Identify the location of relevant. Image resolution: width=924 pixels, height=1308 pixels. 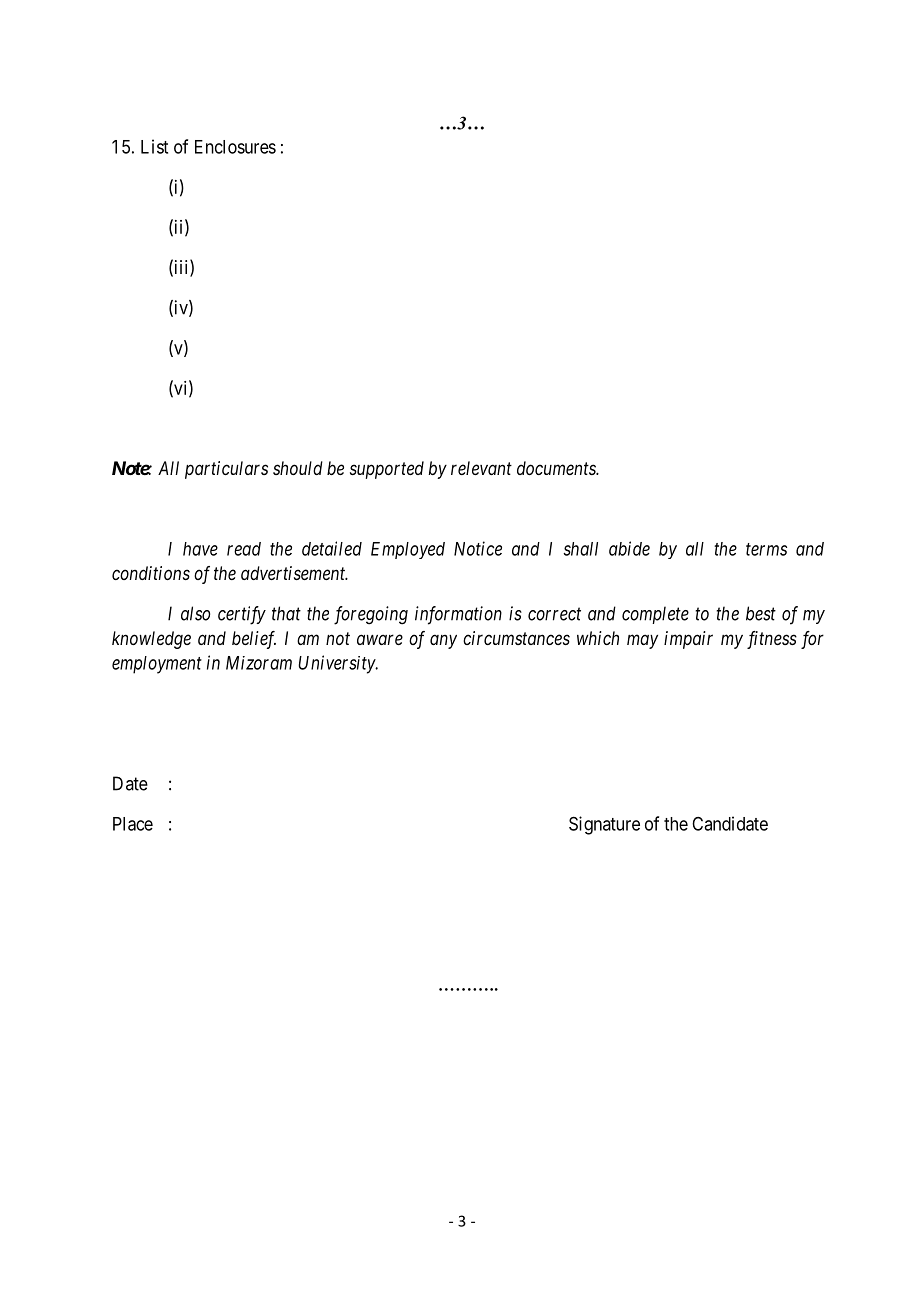
(481, 468).
